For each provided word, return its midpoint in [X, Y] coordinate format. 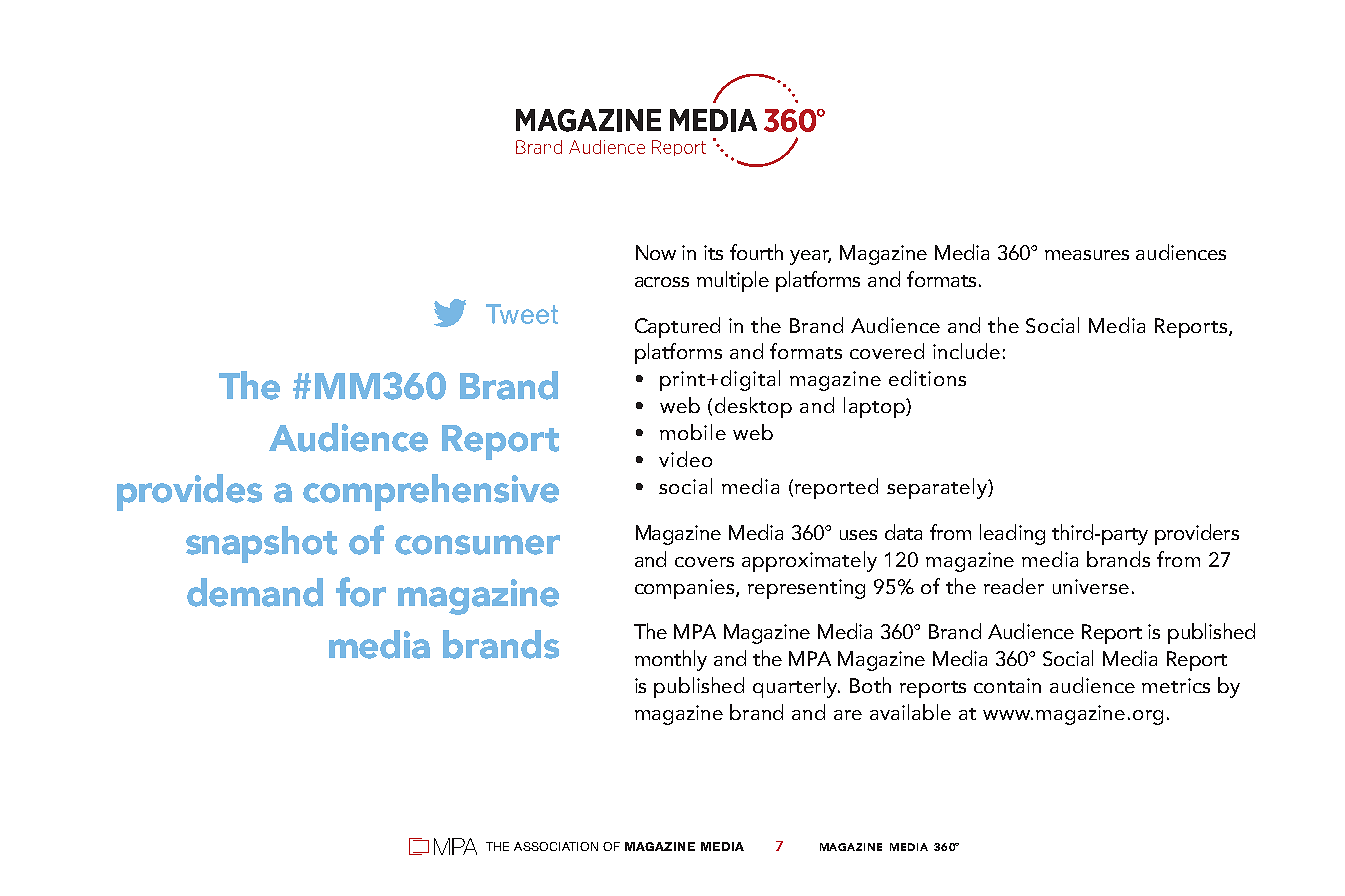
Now [656, 252]
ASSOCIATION [556, 846]
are [848, 715]
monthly [671, 660]
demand [255, 592]
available [910, 712]
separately [938, 488]
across [662, 282]
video [685, 459]
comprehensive [431, 492]
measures [1087, 255]
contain [1007, 685]
